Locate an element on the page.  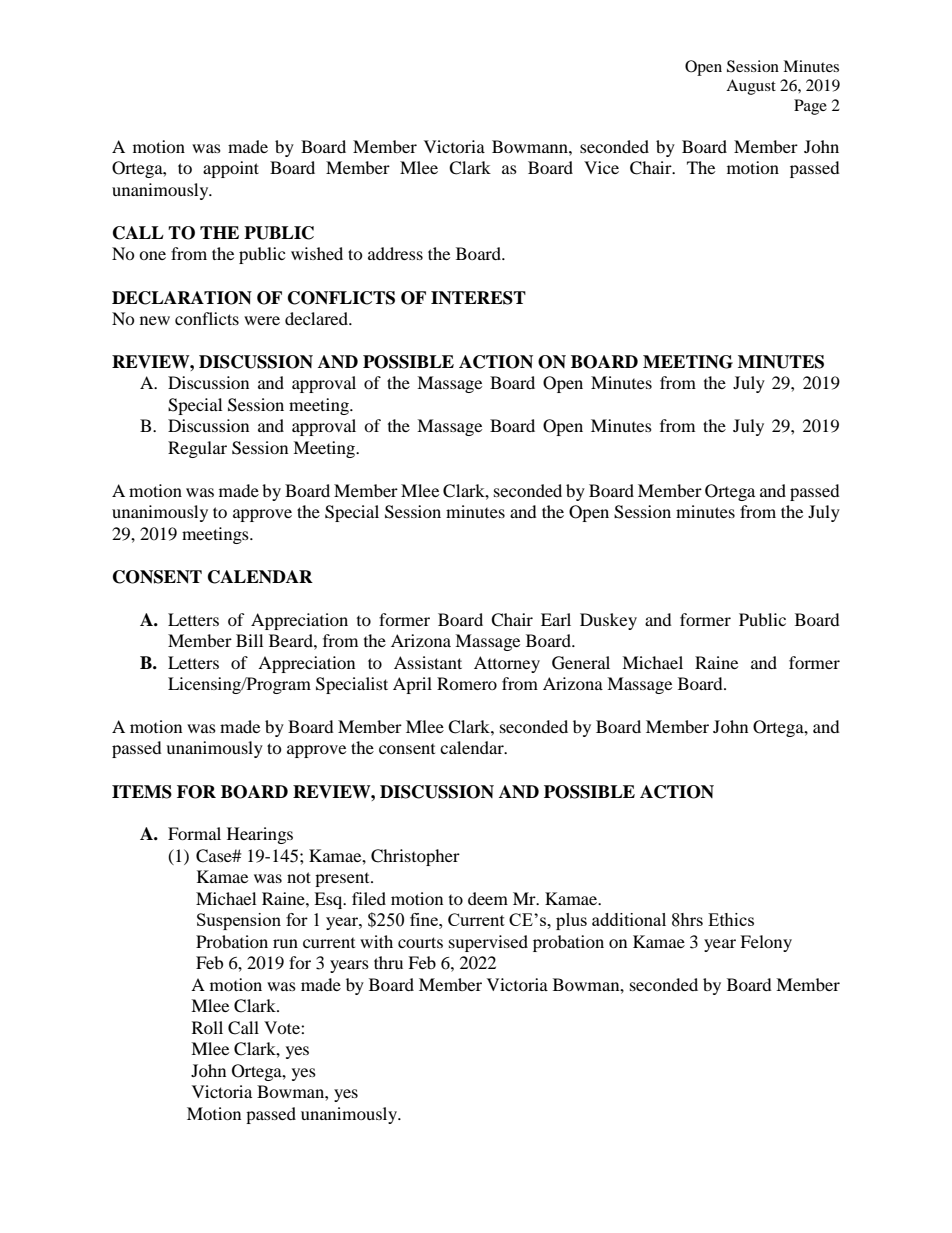
Regular is located at coordinates (197, 449).
